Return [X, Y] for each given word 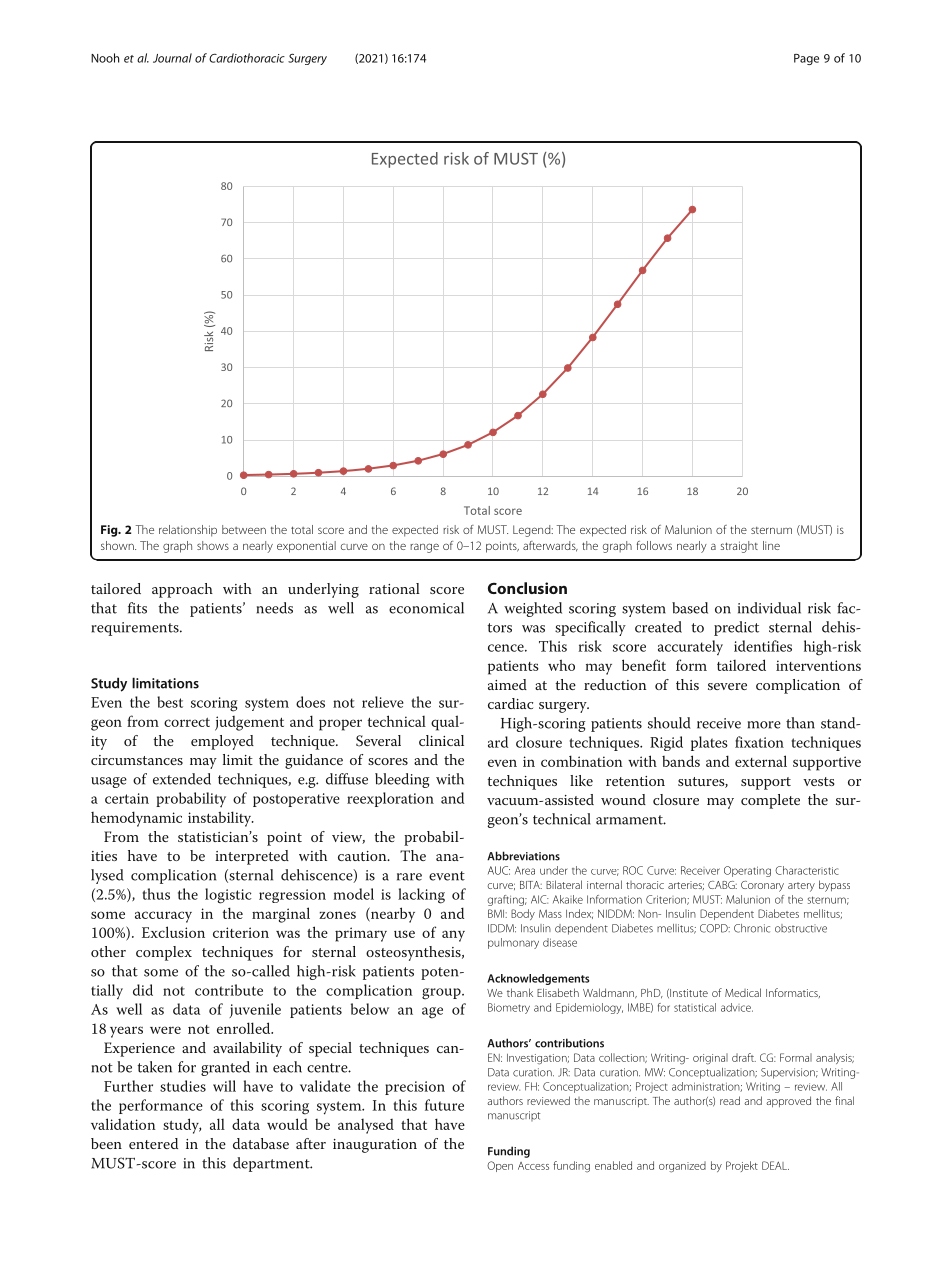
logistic [228, 896]
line [771, 545]
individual [769, 608]
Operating [747, 871]
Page [806, 59]
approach [182, 590]
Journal [172, 58]
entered [153, 1143]
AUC [499, 870]
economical [426, 608]
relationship [188, 531]
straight [739, 547]
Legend [533, 531]
